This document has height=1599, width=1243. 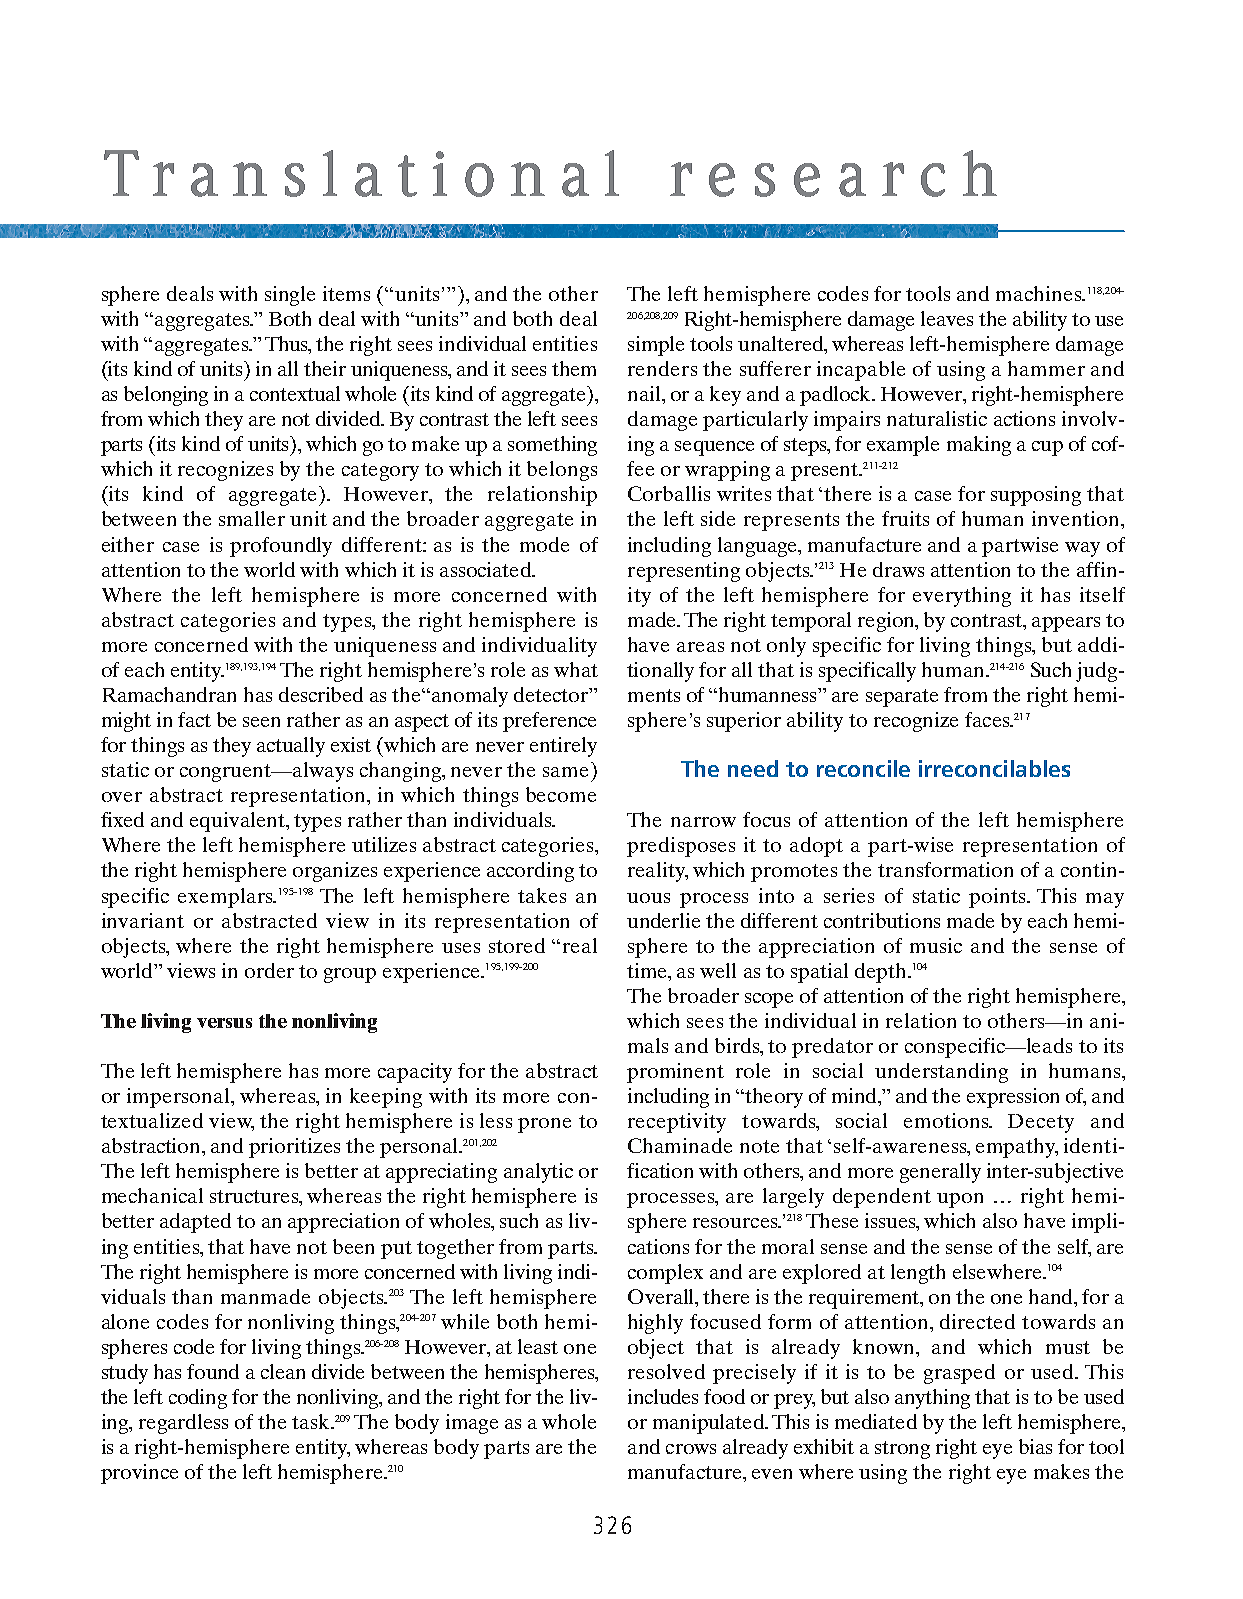 I want to click on Thus, so click(x=287, y=345).
